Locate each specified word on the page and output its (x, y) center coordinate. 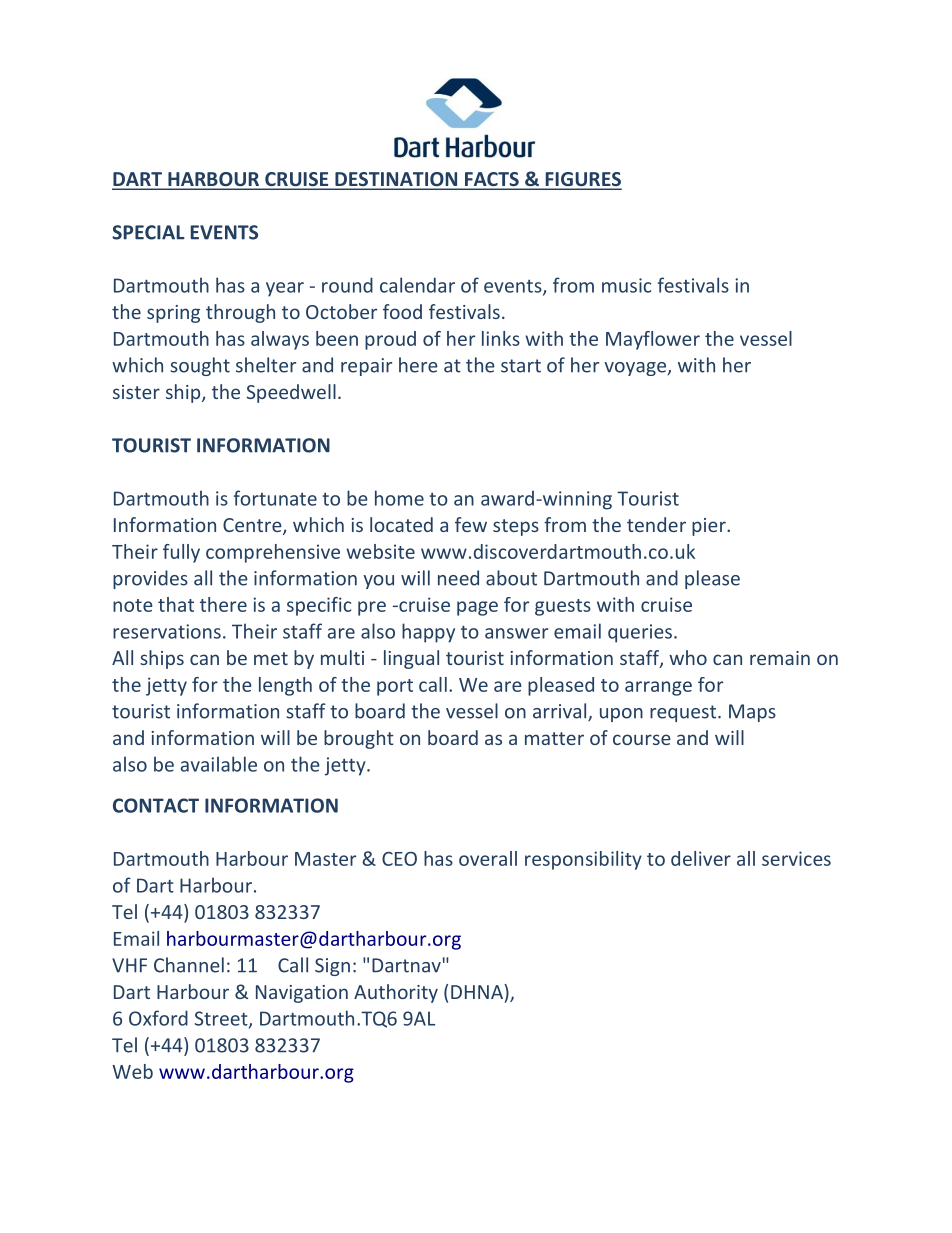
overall (488, 858)
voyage (636, 369)
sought (200, 366)
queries (640, 633)
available (219, 764)
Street (222, 1019)
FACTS (492, 180)
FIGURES (582, 180)
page (477, 608)
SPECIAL (148, 232)
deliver (701, 858)
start (521, 366)
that (176, 604)
